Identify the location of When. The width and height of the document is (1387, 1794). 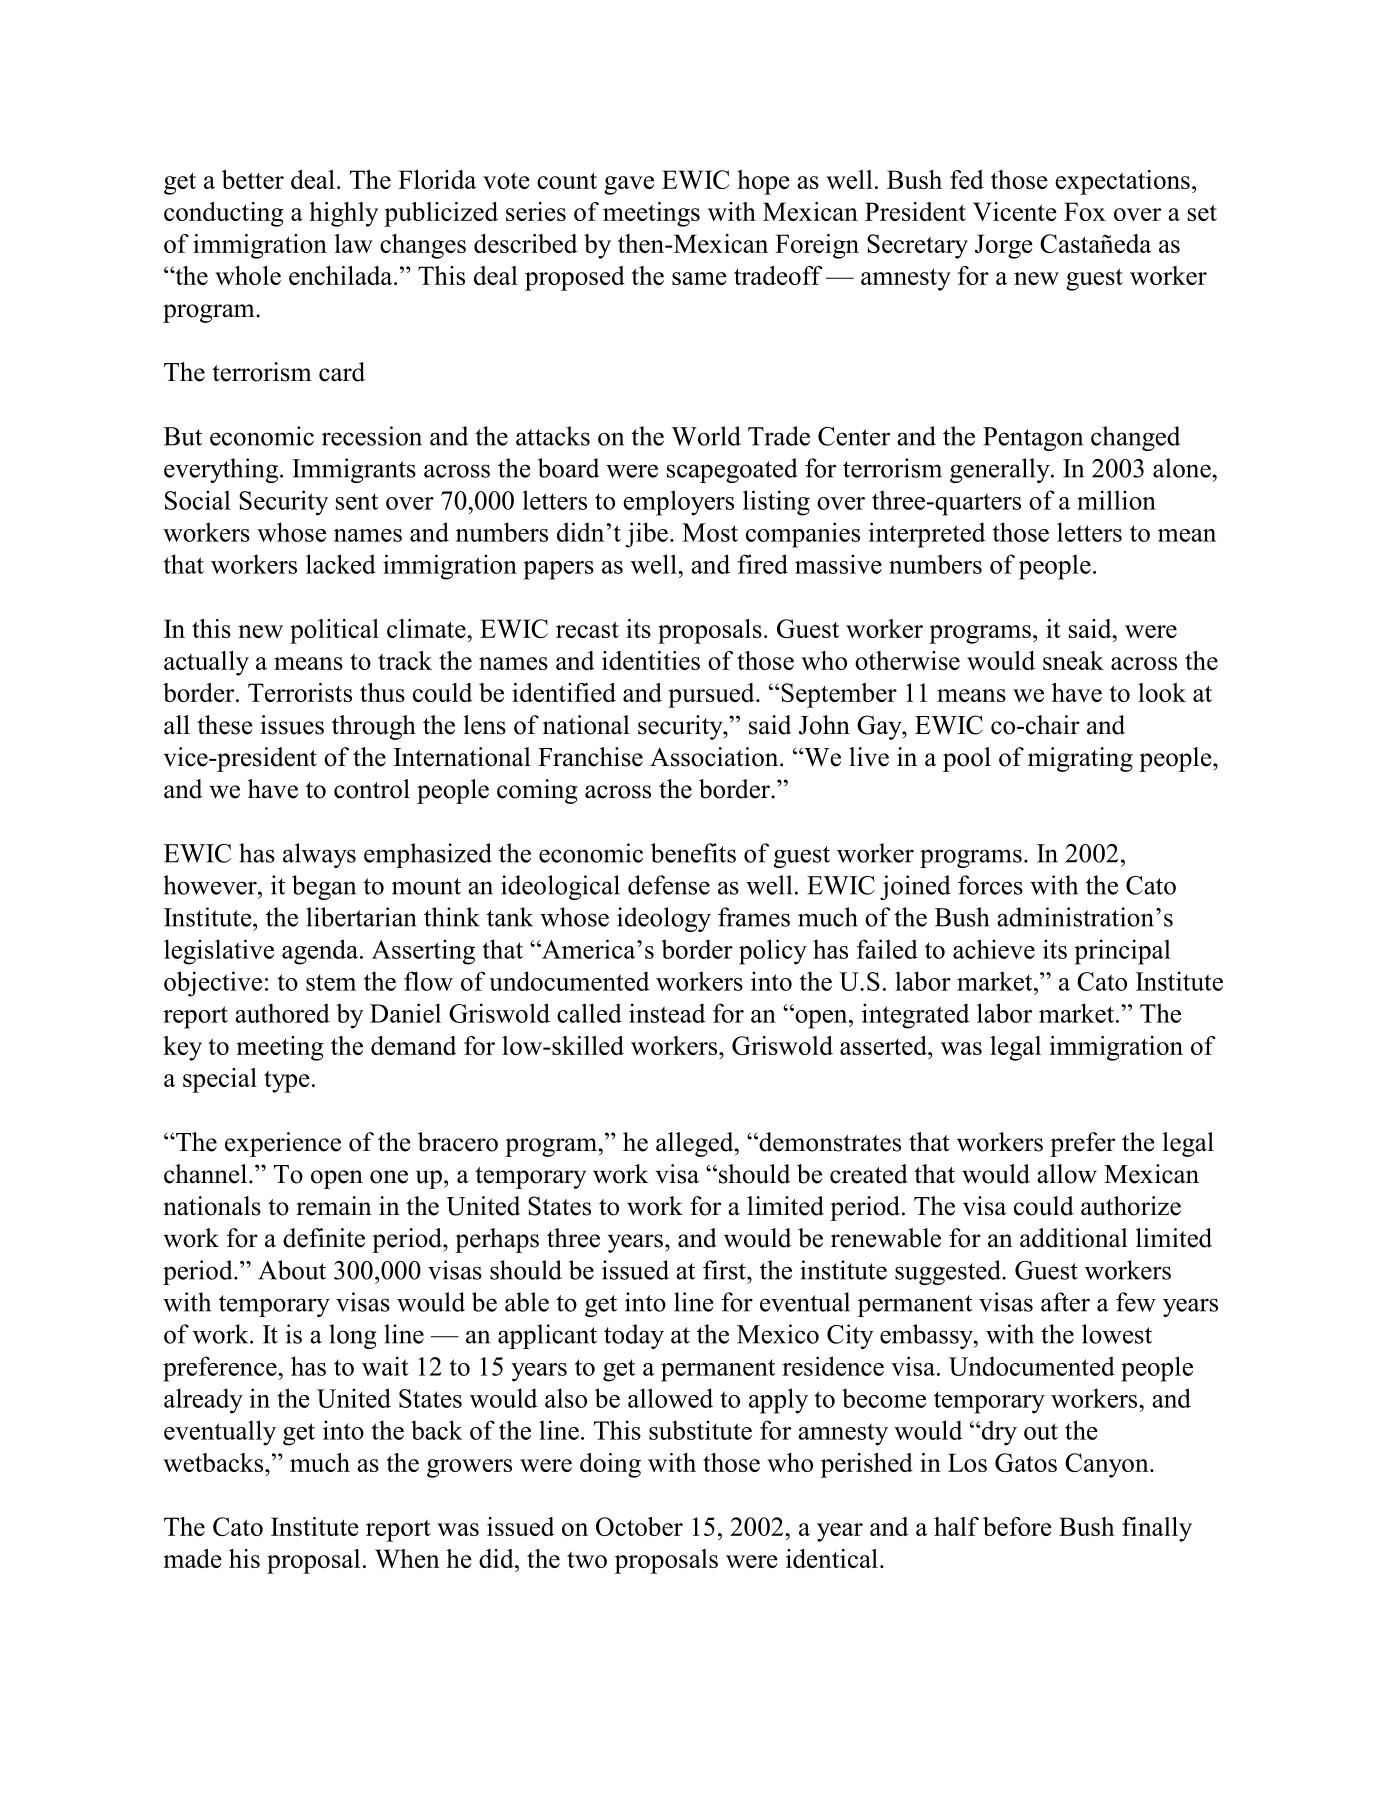
(407, 1558).
